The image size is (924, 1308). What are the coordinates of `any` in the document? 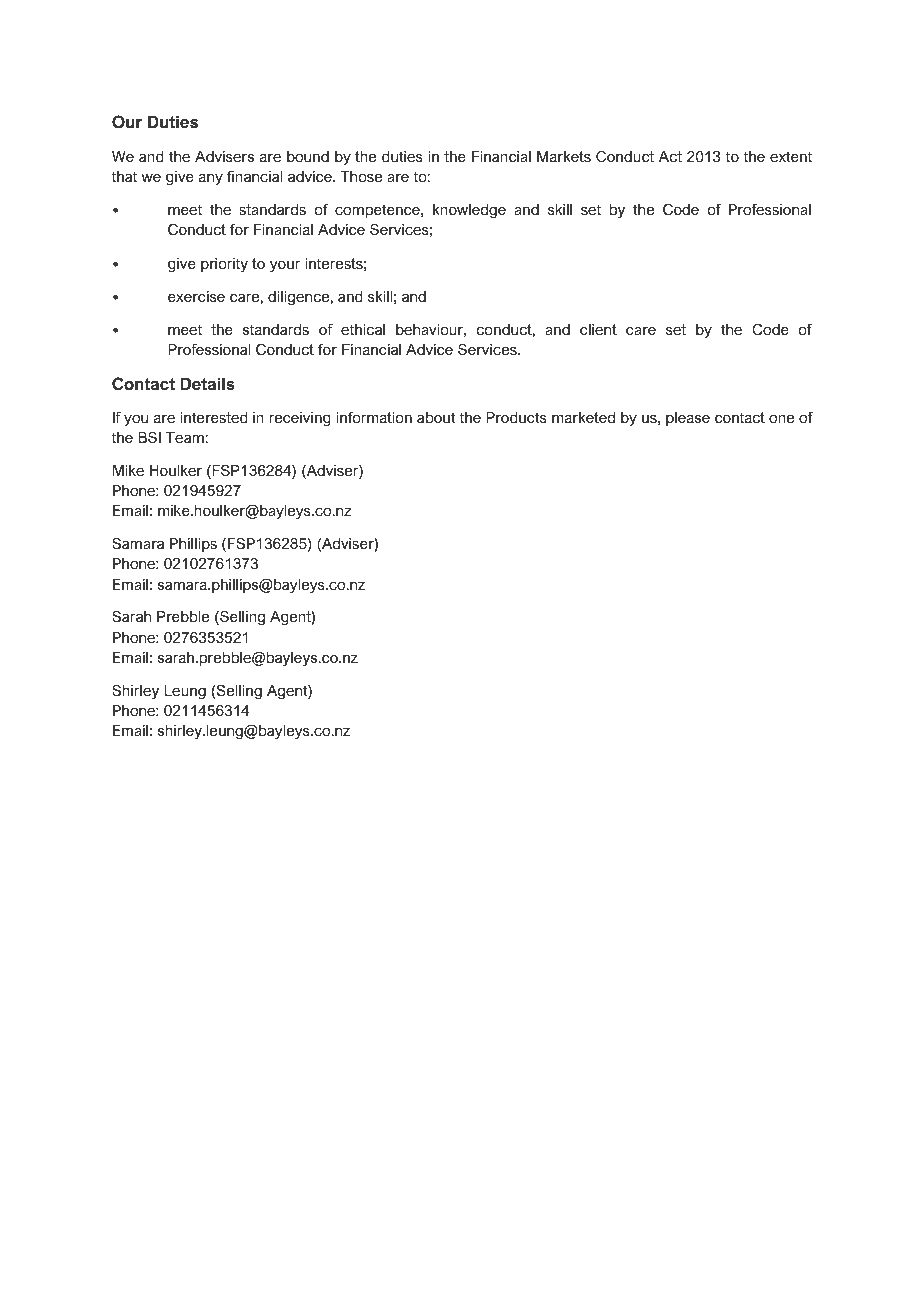 It's located at (211, 180).
